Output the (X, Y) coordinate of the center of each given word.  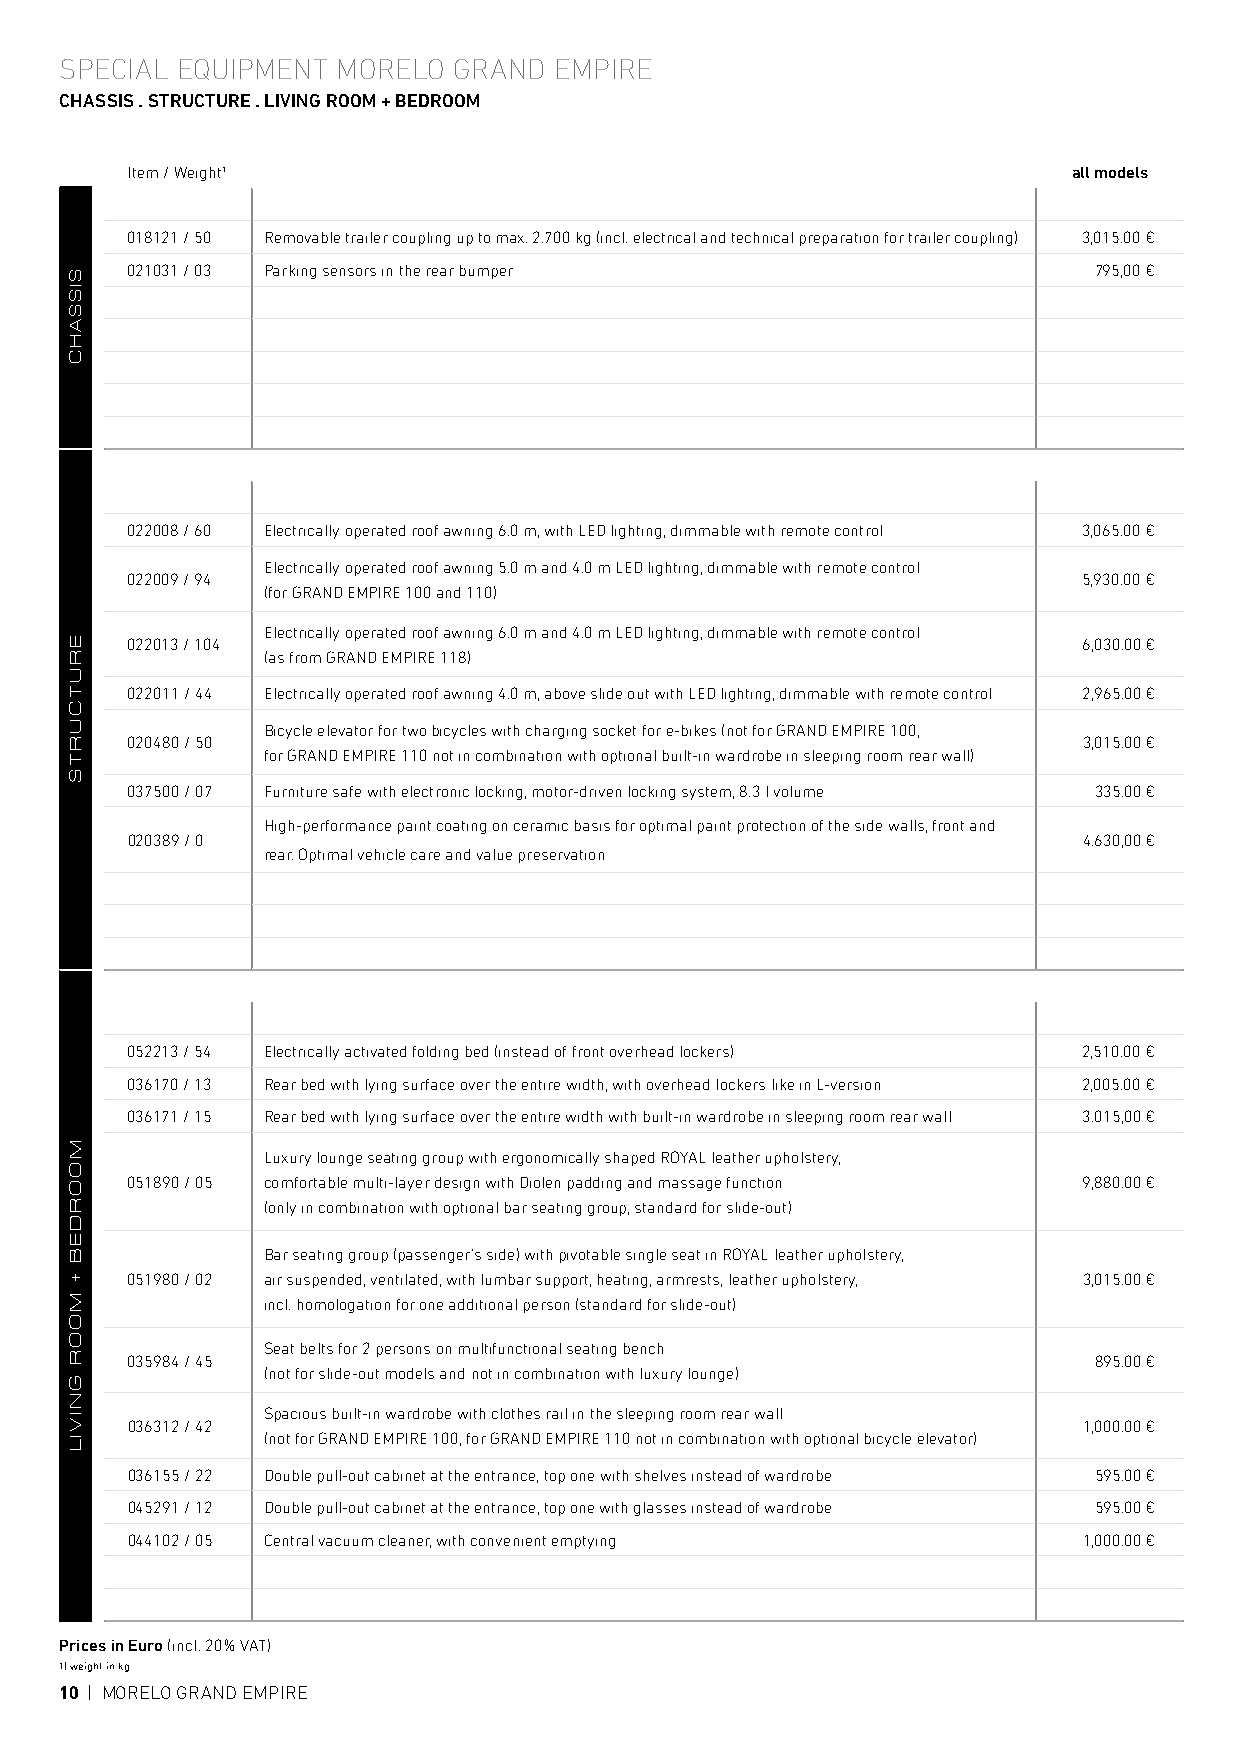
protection (771, 827)
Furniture (296, 791)
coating (461, 827)
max (512, 239)
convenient (508, 1541)
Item (143, 172)
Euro (145, 1645)
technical (762, 237)
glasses (660, 1509)
